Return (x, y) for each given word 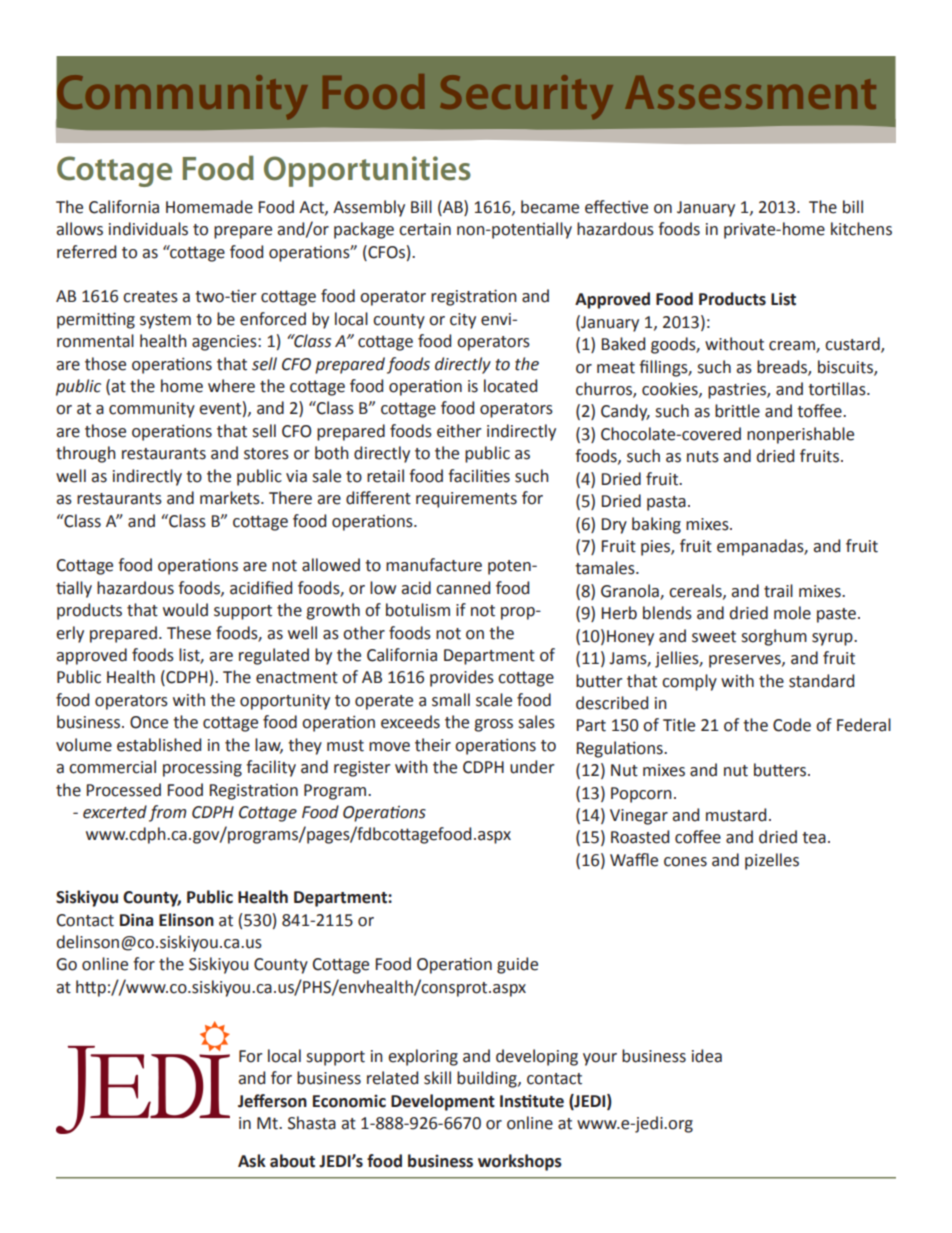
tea (814, 838)
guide (517, 965)
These (189, 633)
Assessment (750, 92)
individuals (148, 229)
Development (443, 1102)
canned (463, 588)
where (231, 386)
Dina (136, 920)
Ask (252, 1161)
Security (526, 97)
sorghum (774, 637)
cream (793, 347)
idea (707, 1056)
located (510, 386)
